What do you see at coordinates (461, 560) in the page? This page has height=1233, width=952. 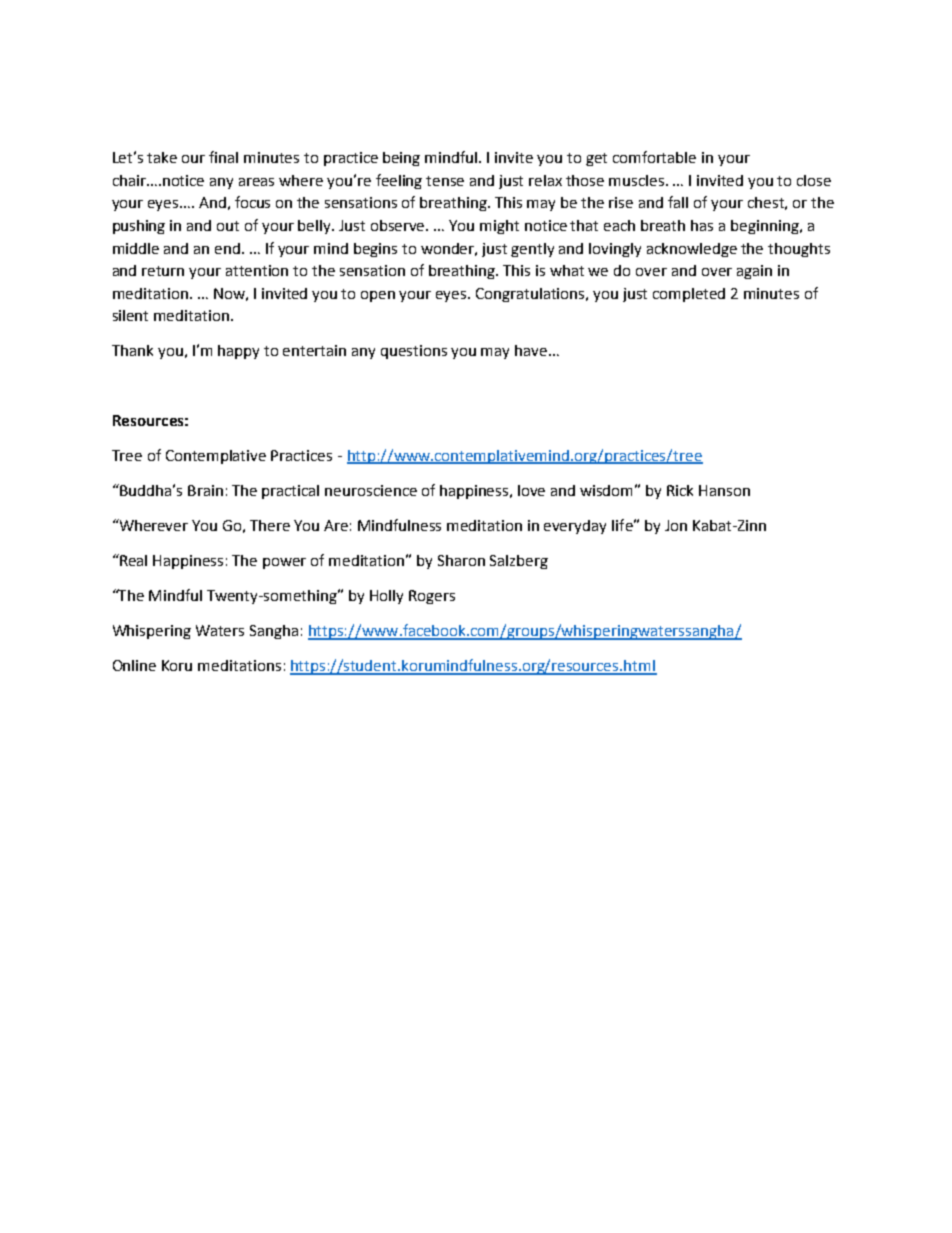 I see `Sharon` at bounding box center [461, 560].
